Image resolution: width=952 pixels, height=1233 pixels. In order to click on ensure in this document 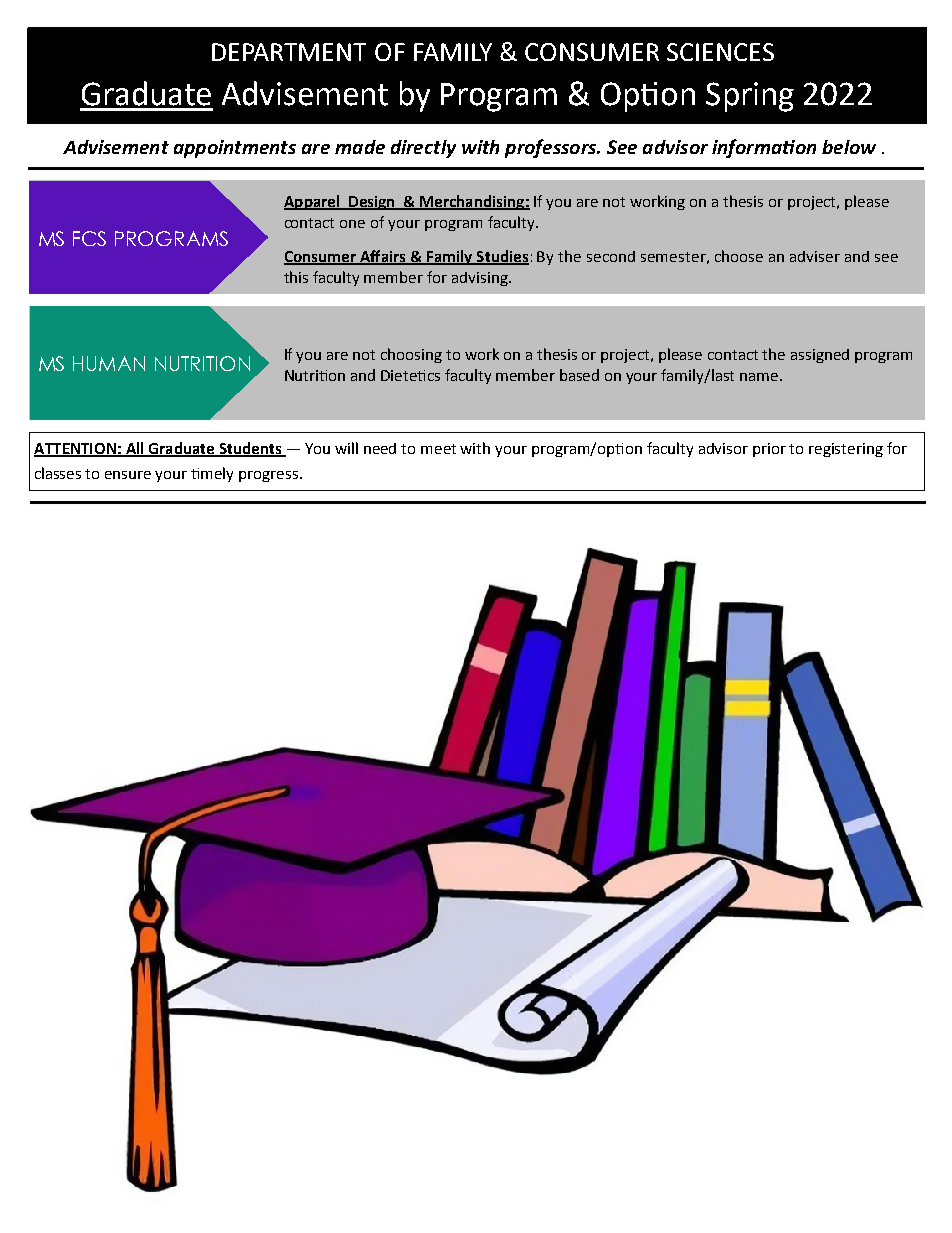, I will do `click(128, 475)`.
